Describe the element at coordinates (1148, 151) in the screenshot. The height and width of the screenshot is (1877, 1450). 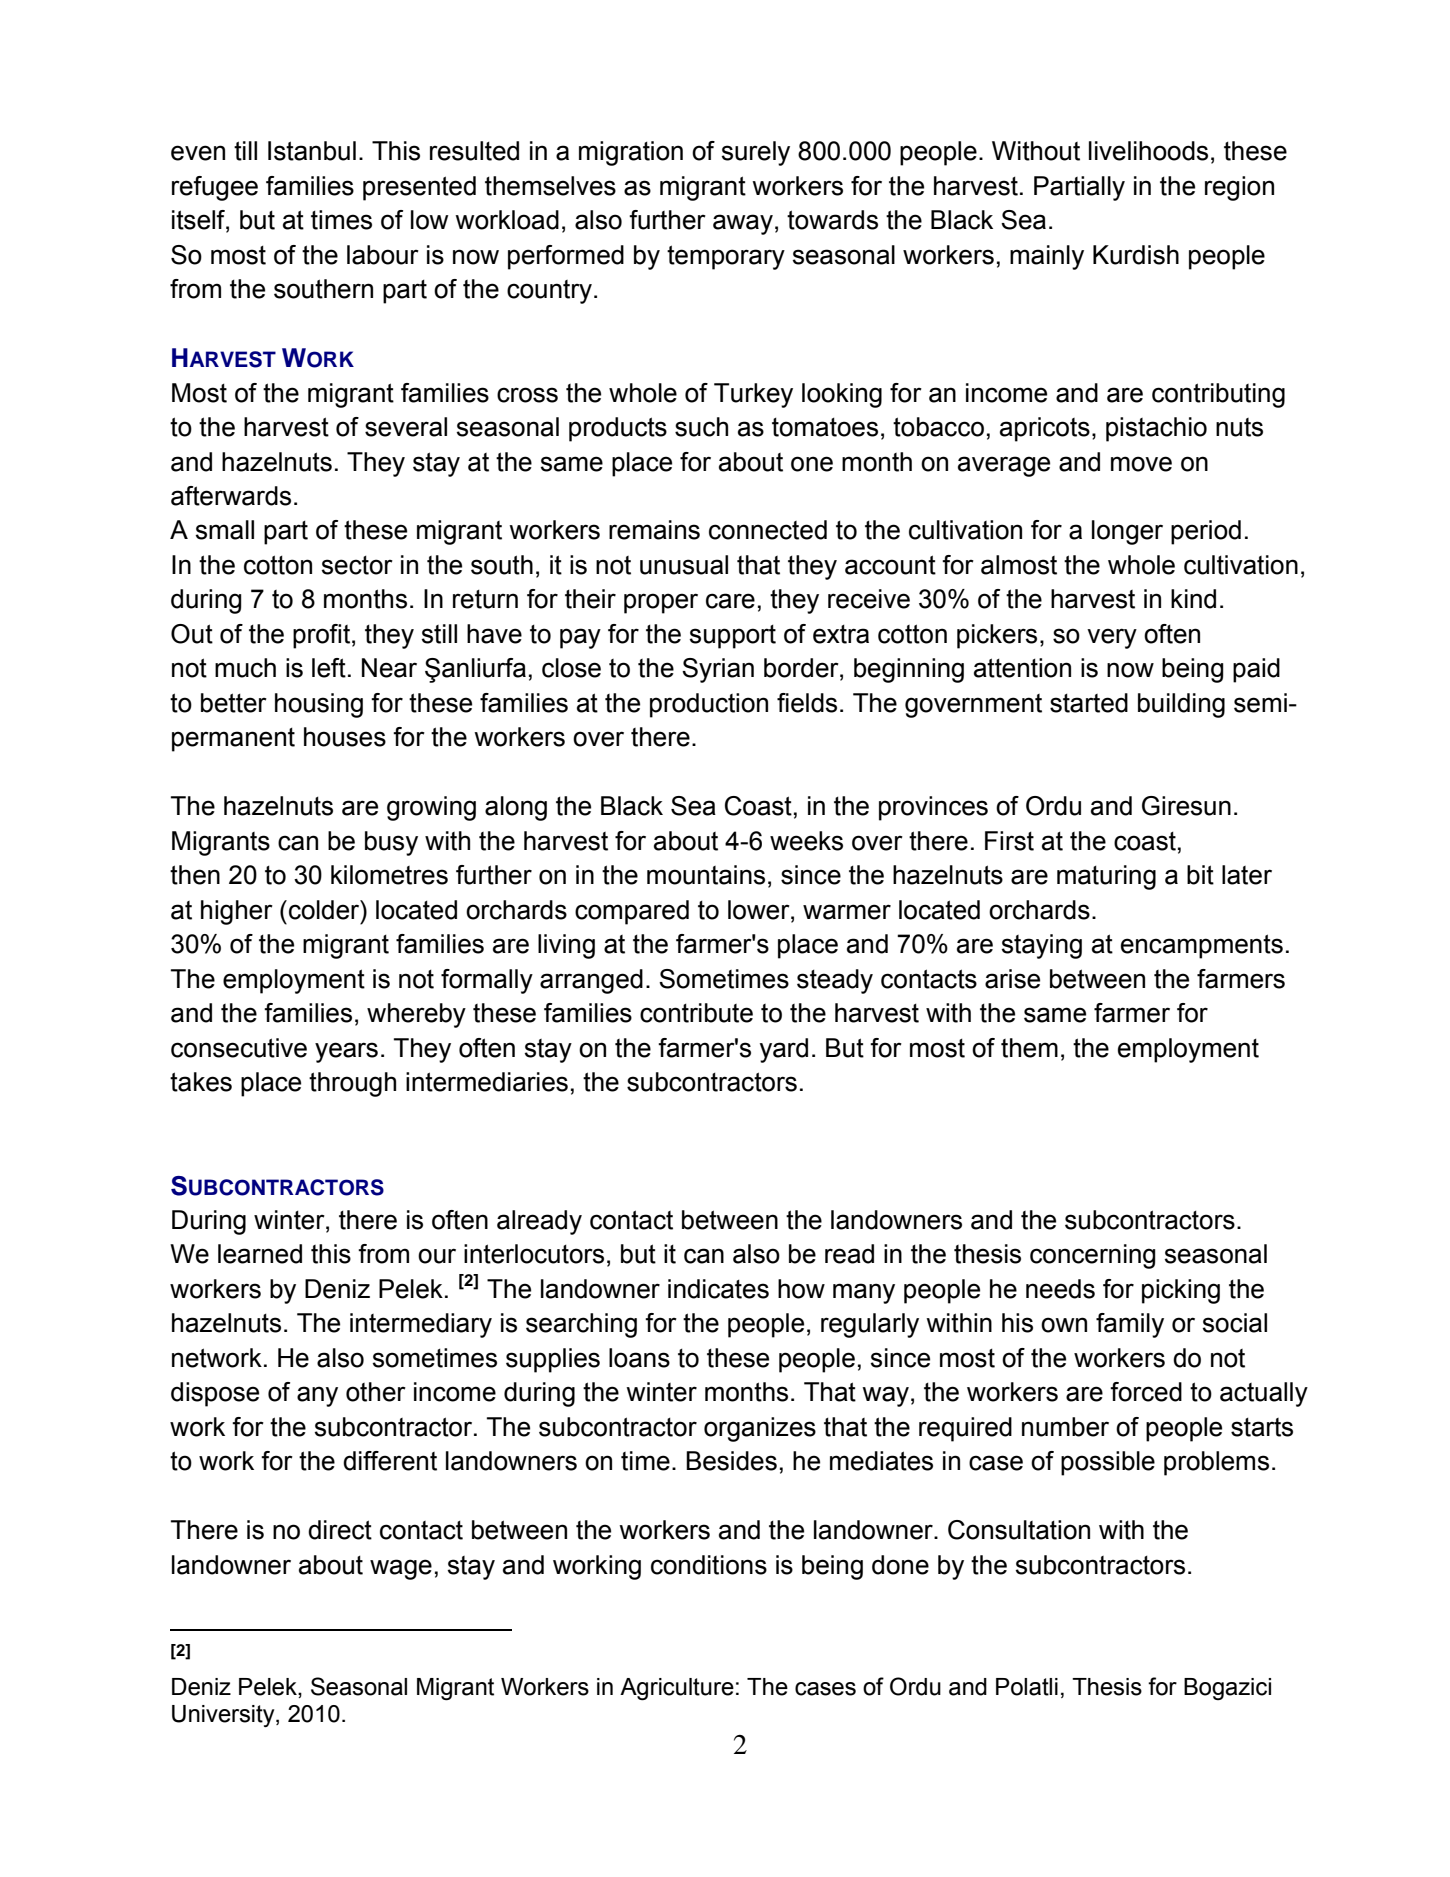
I see `livelihoods` at that location.
